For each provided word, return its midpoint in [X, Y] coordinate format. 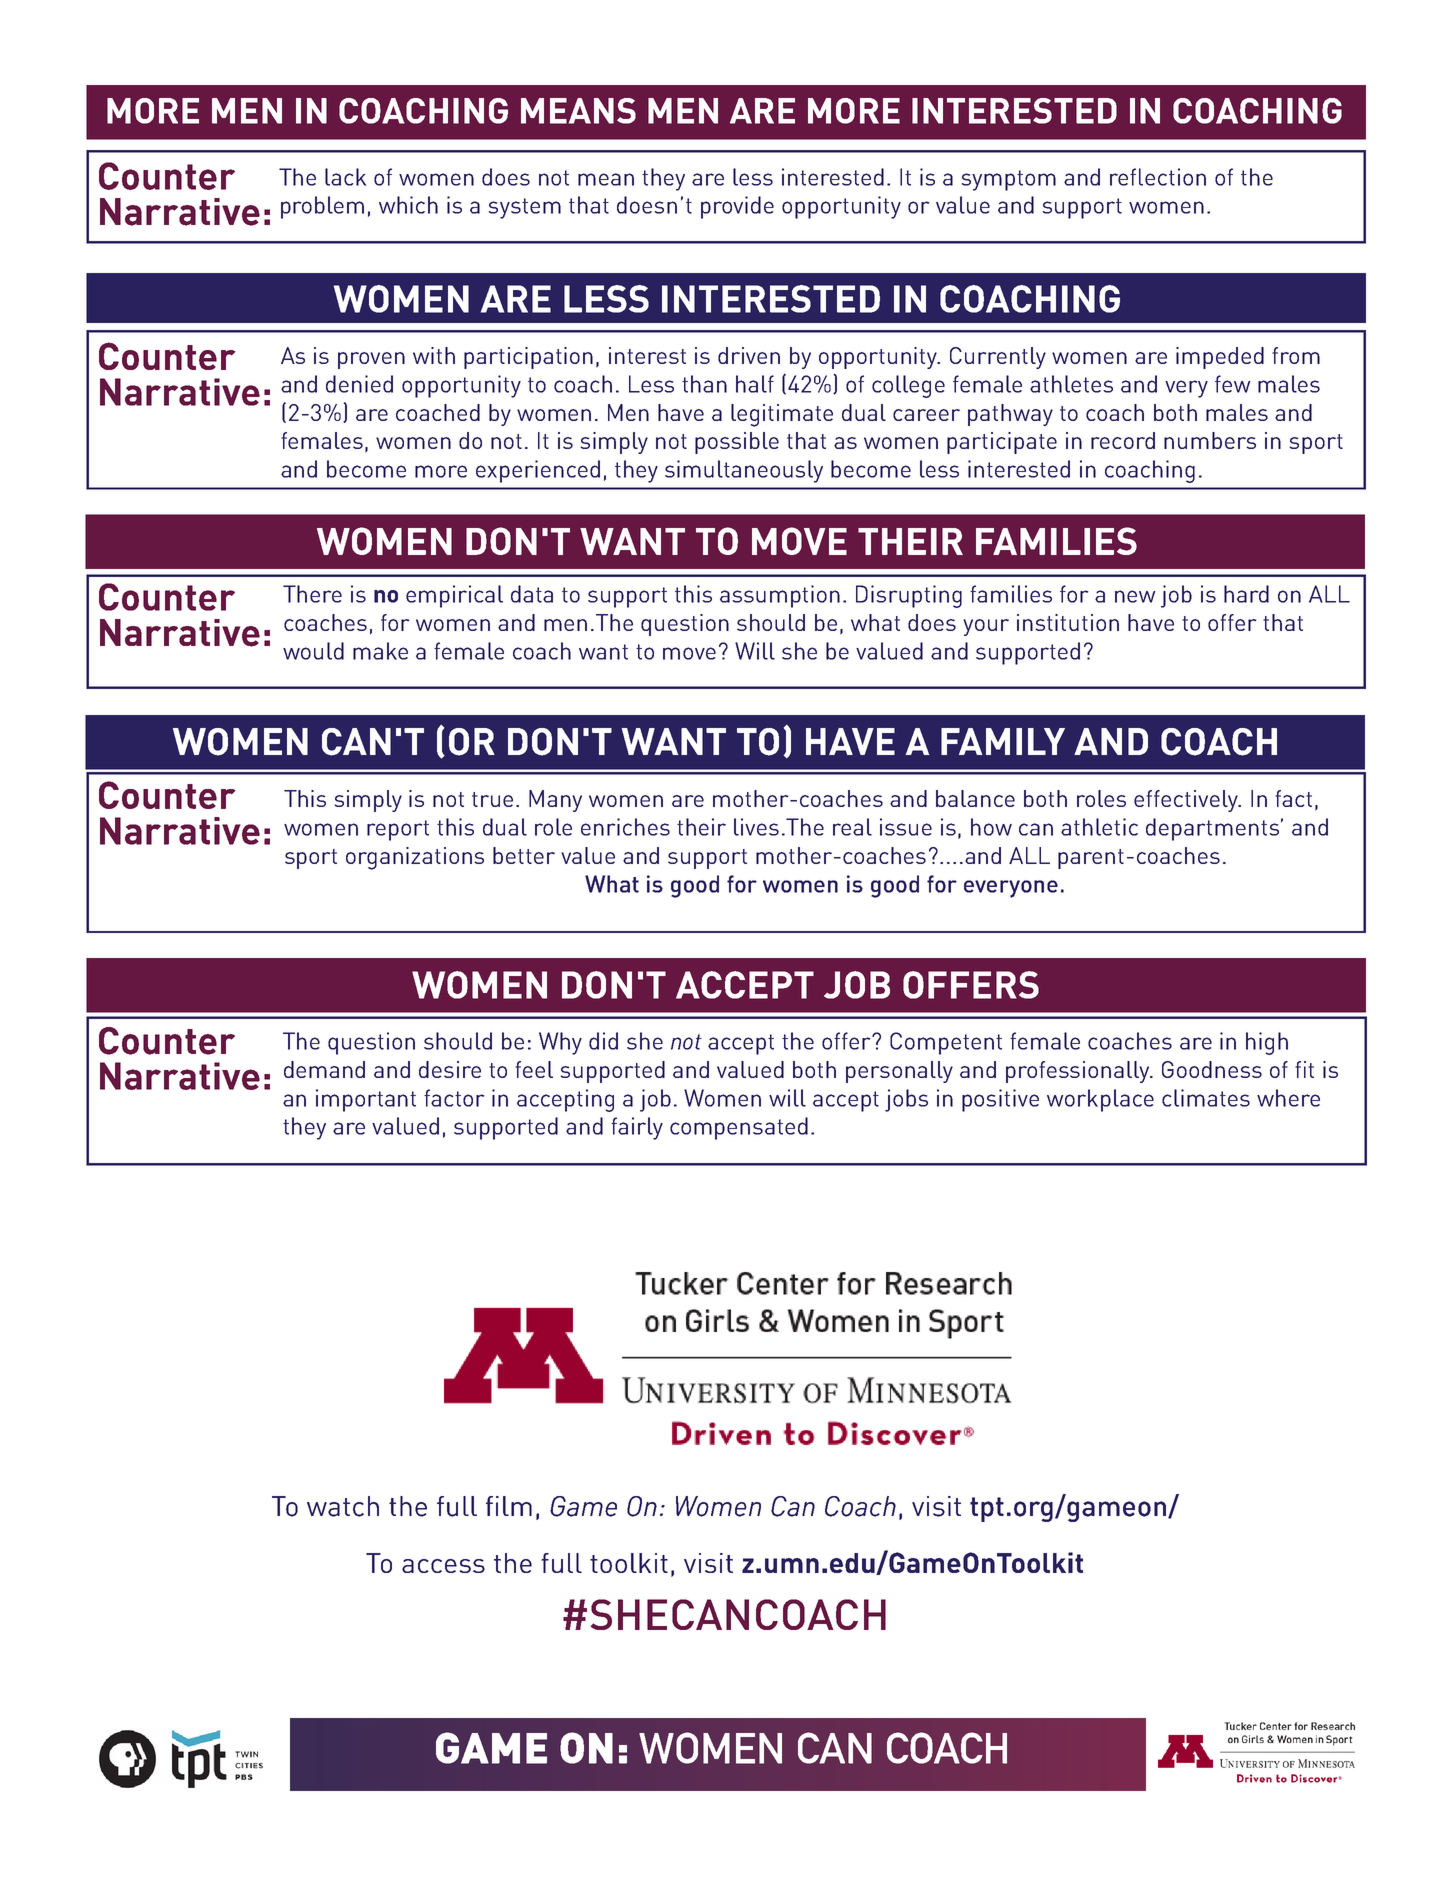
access [443, 1566]
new [1135, 596]
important [366, 1100]
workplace [1100, 1100]
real [852, 827]
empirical [454, 596]
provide [737, 207]
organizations [415, 858]
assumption [780, 596]
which [408, 205]
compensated [739, 1128]
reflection [1158, 177]
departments [1212, 829]
